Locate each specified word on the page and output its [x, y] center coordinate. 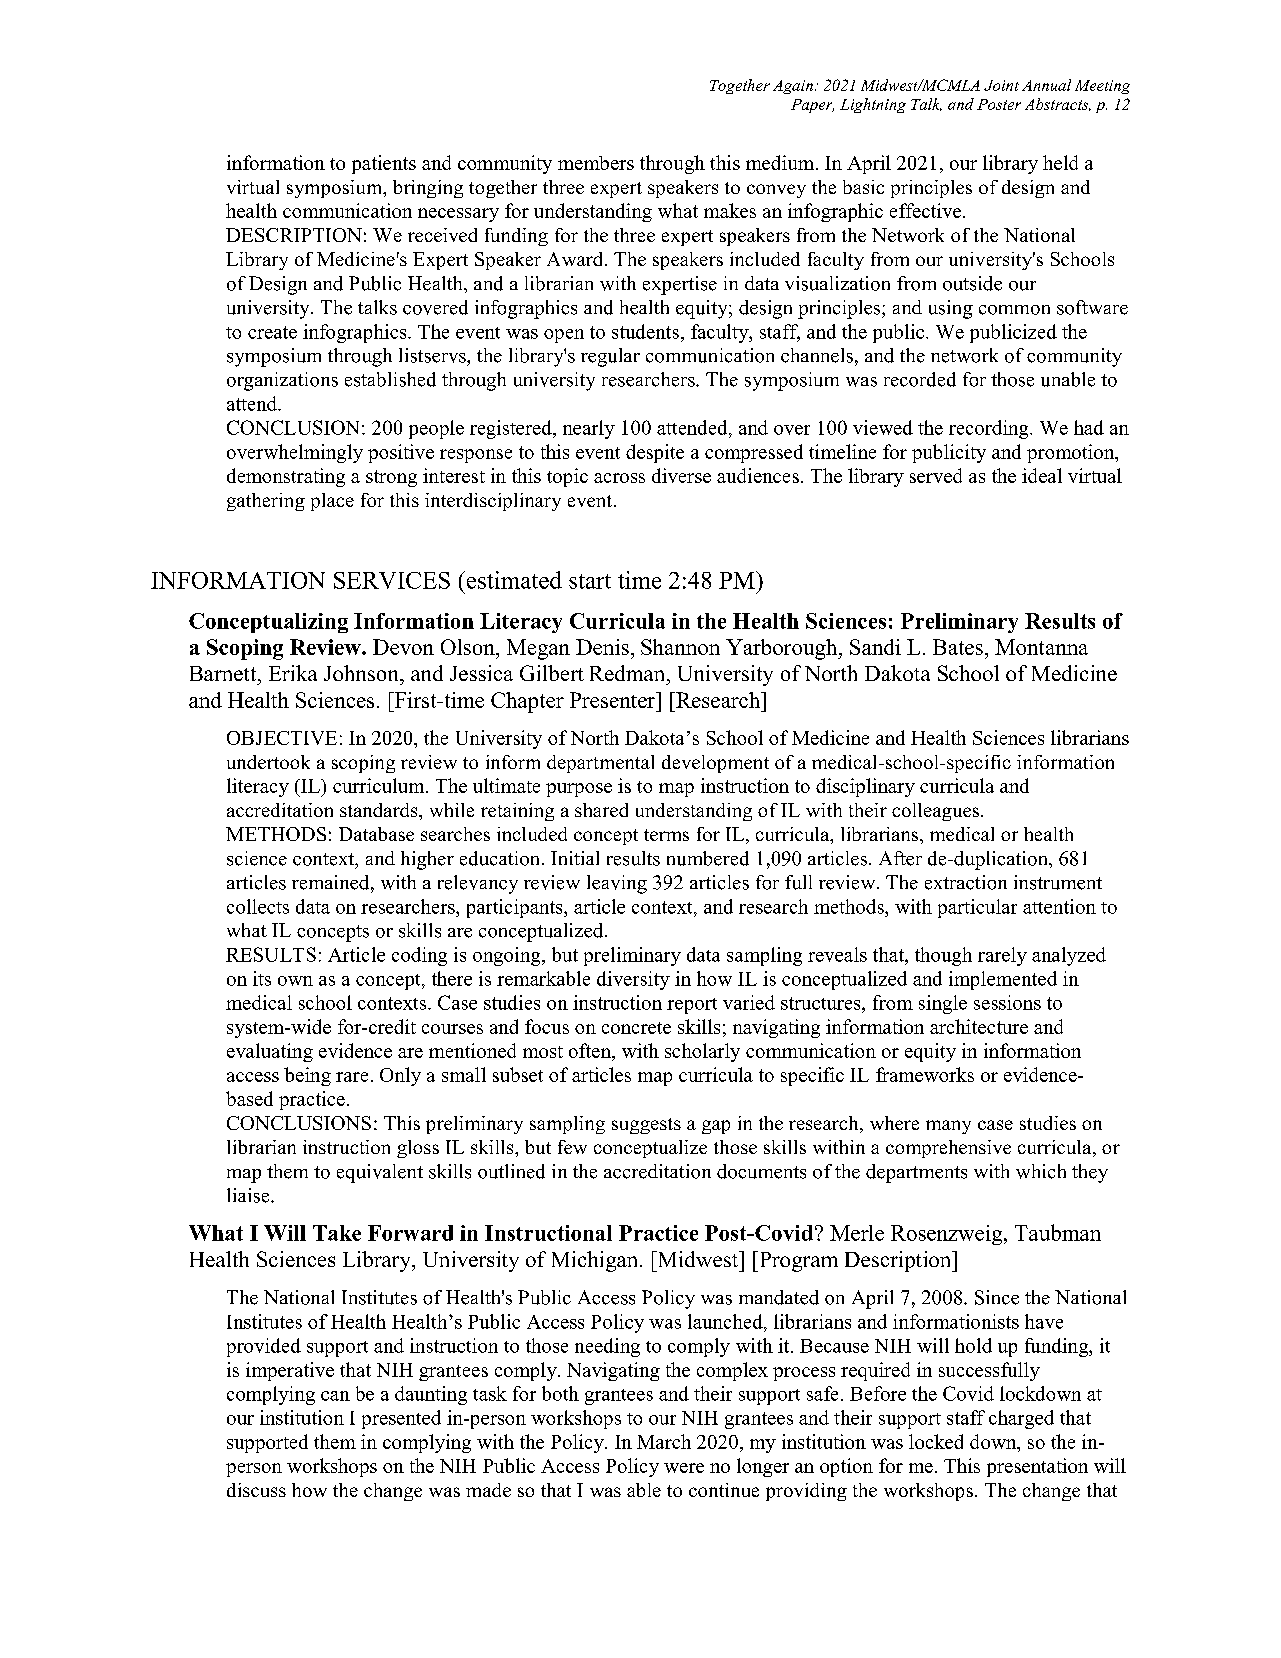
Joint [1001, 85]
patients [384, 164]
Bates [958, 647]
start [590, 581]
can [335, 1396]
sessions [1007, 1002]
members [596, 163]
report [692, 1006]
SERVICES [392, 580]
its [262, 978]
